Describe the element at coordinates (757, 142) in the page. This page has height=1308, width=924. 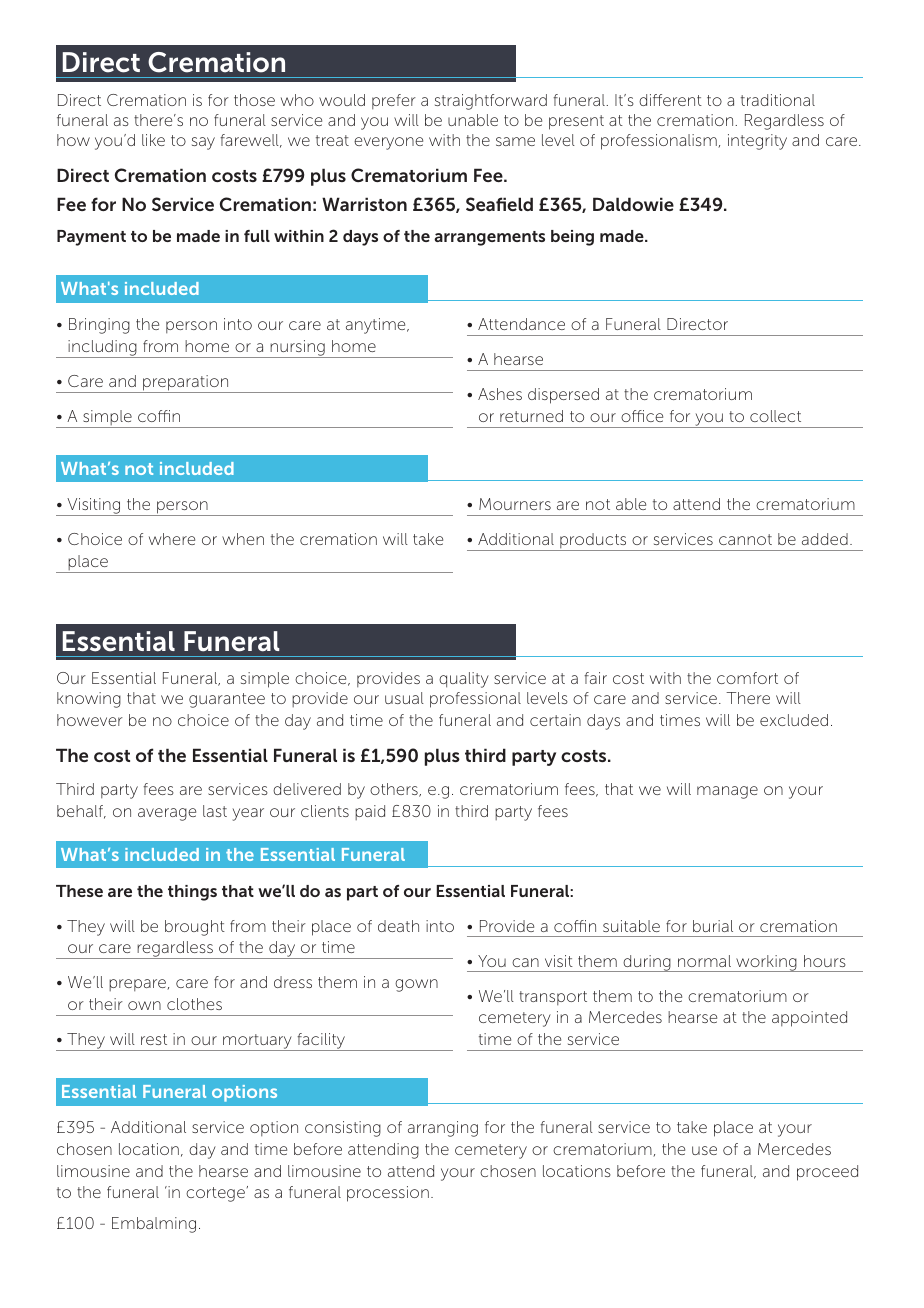
I see `integrity` at that location.
